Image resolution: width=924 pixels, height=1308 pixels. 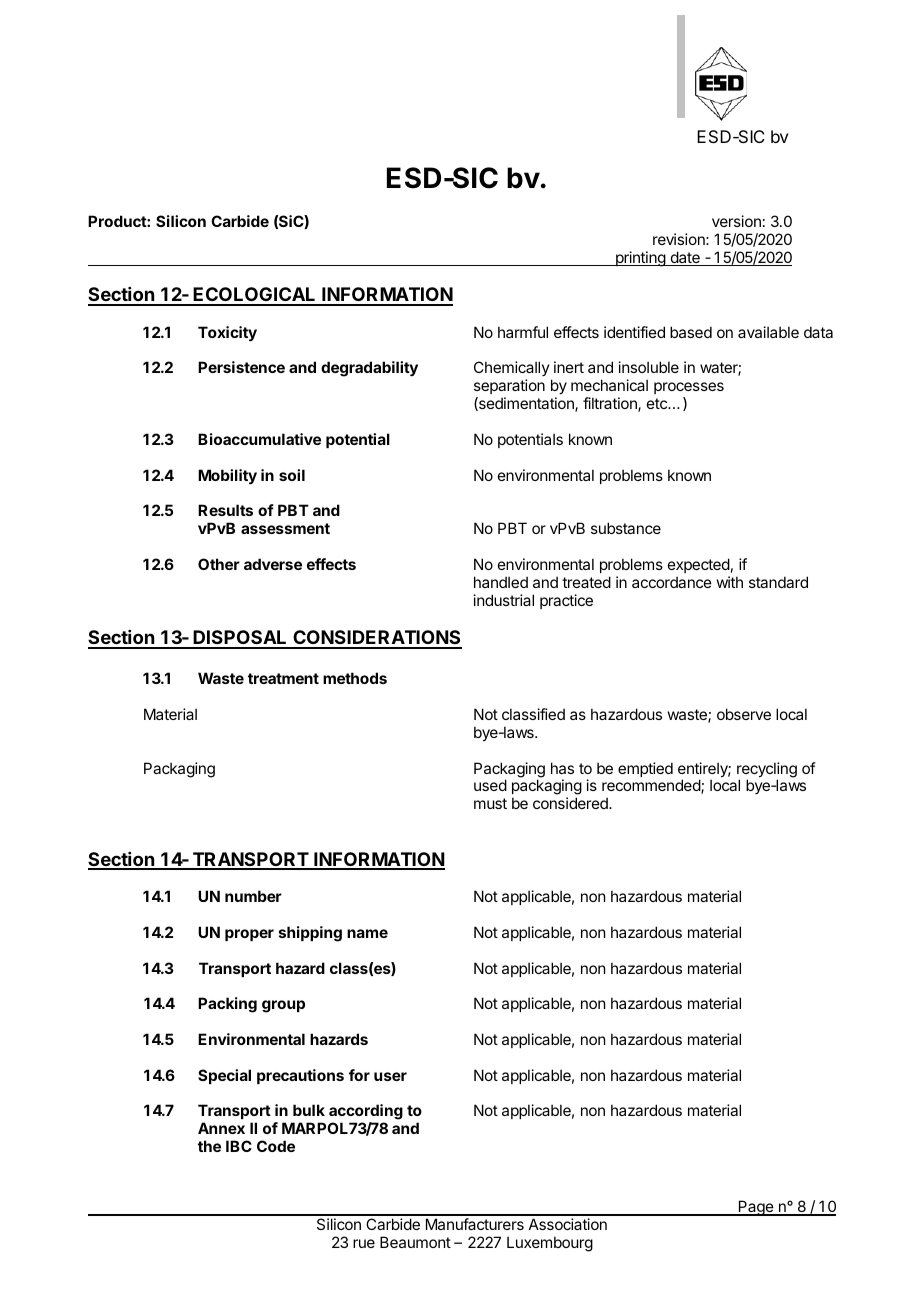 I want to click on number, so click(x=253, y=896).
